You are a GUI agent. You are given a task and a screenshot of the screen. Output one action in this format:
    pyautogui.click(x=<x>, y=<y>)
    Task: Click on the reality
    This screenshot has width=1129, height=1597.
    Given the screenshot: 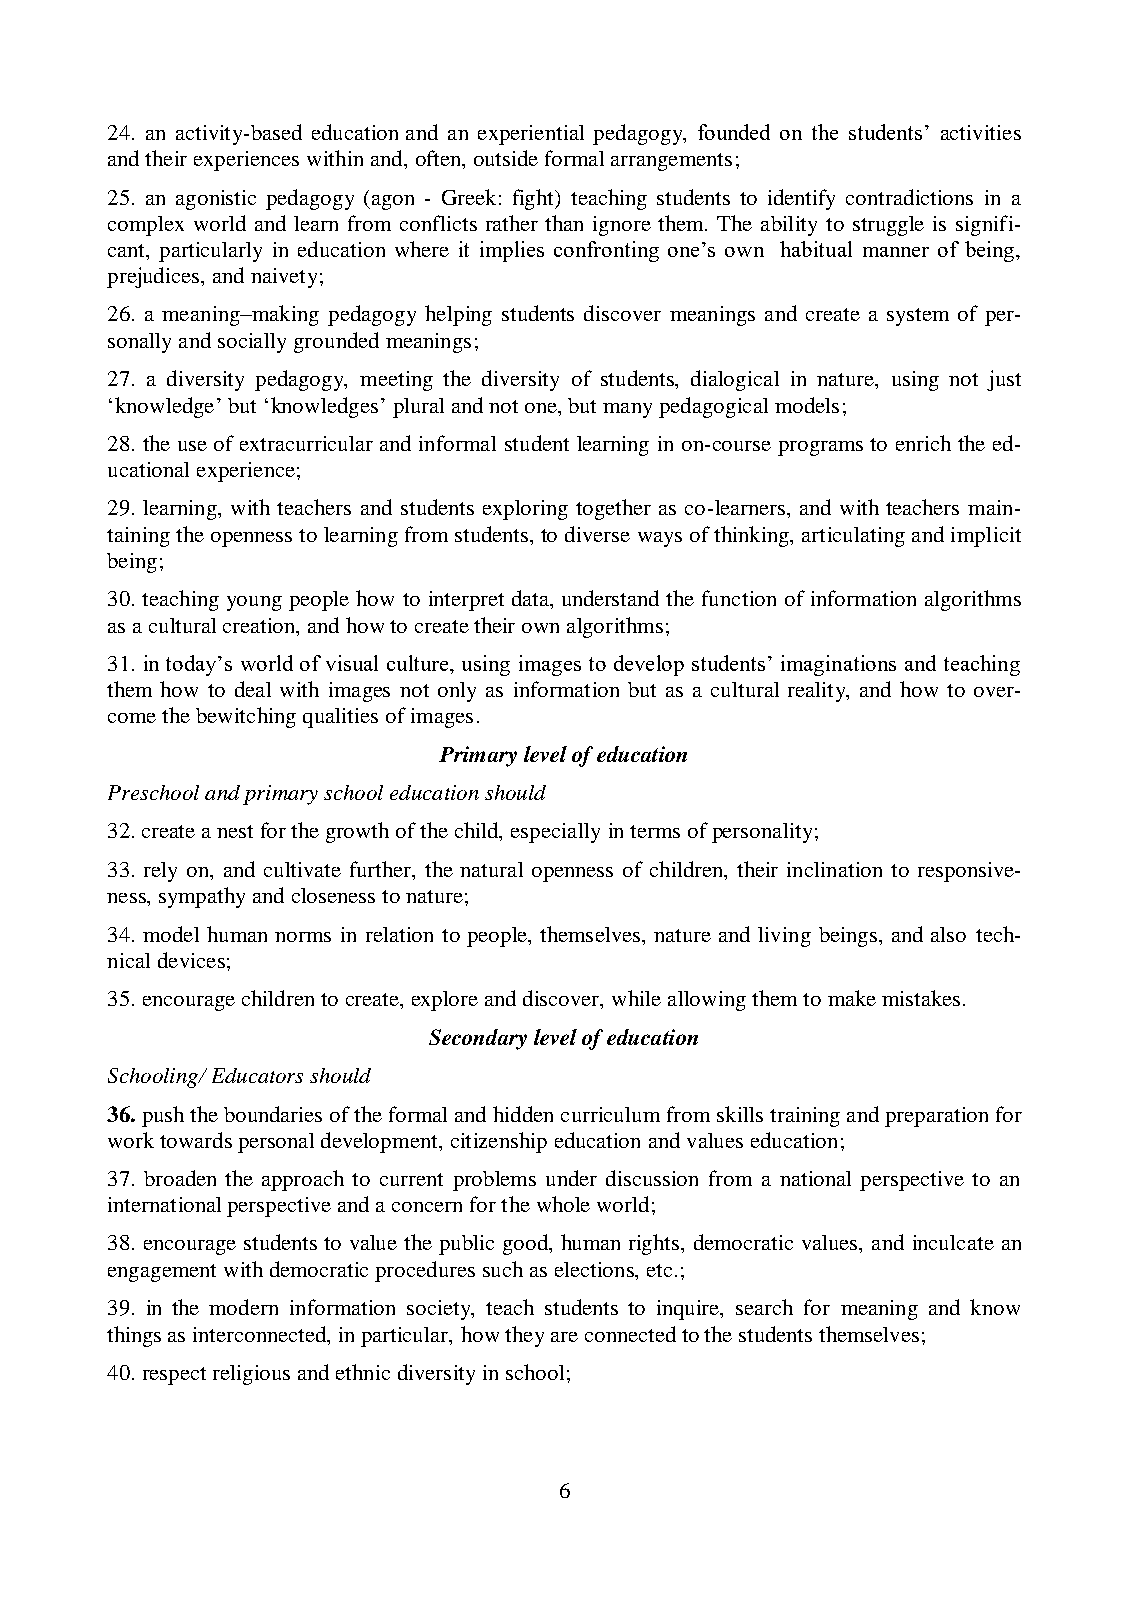 What is the action you would take?
    pyautogui.click(x=818, y=692)
